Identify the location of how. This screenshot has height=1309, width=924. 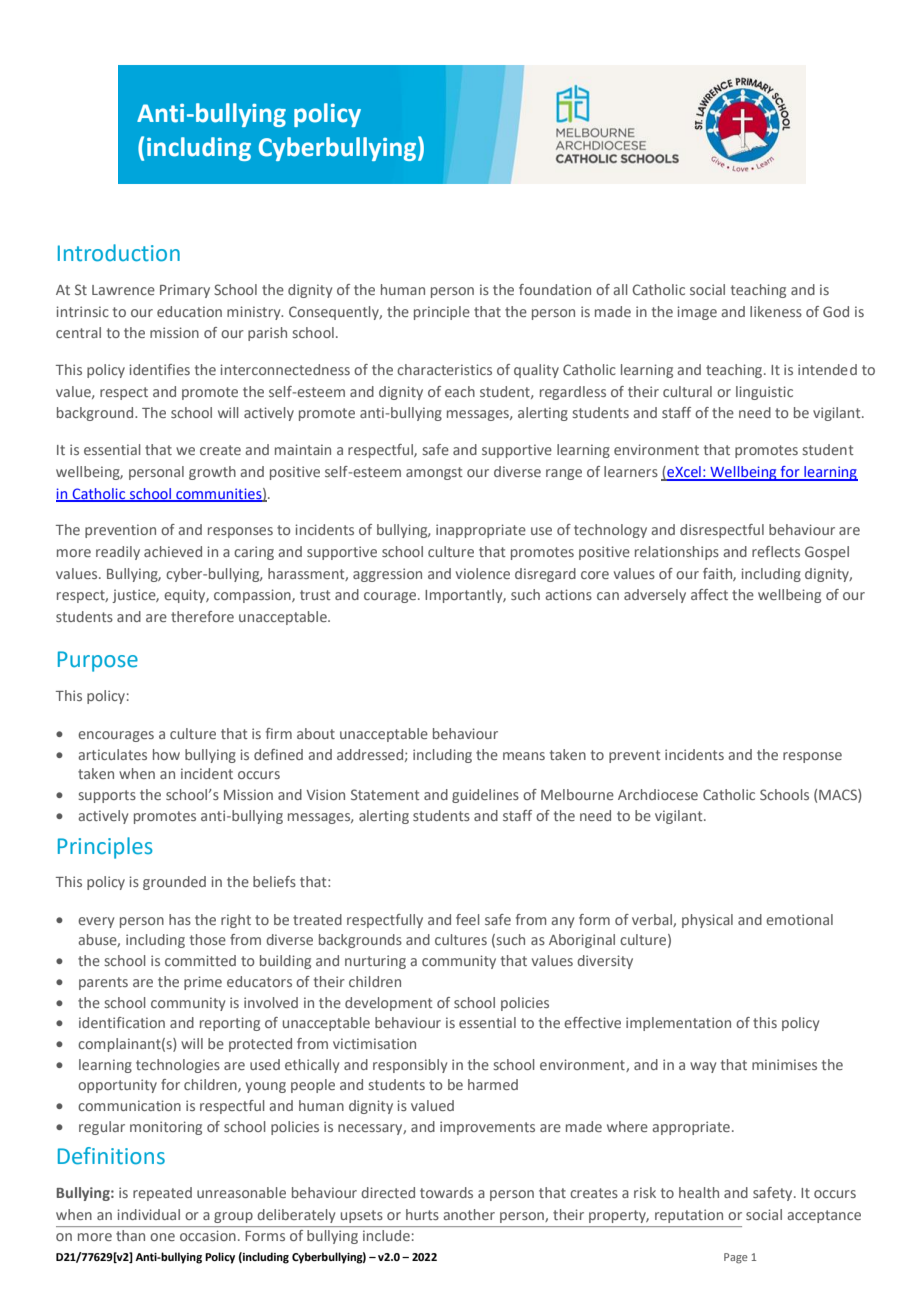
(166, 754).
